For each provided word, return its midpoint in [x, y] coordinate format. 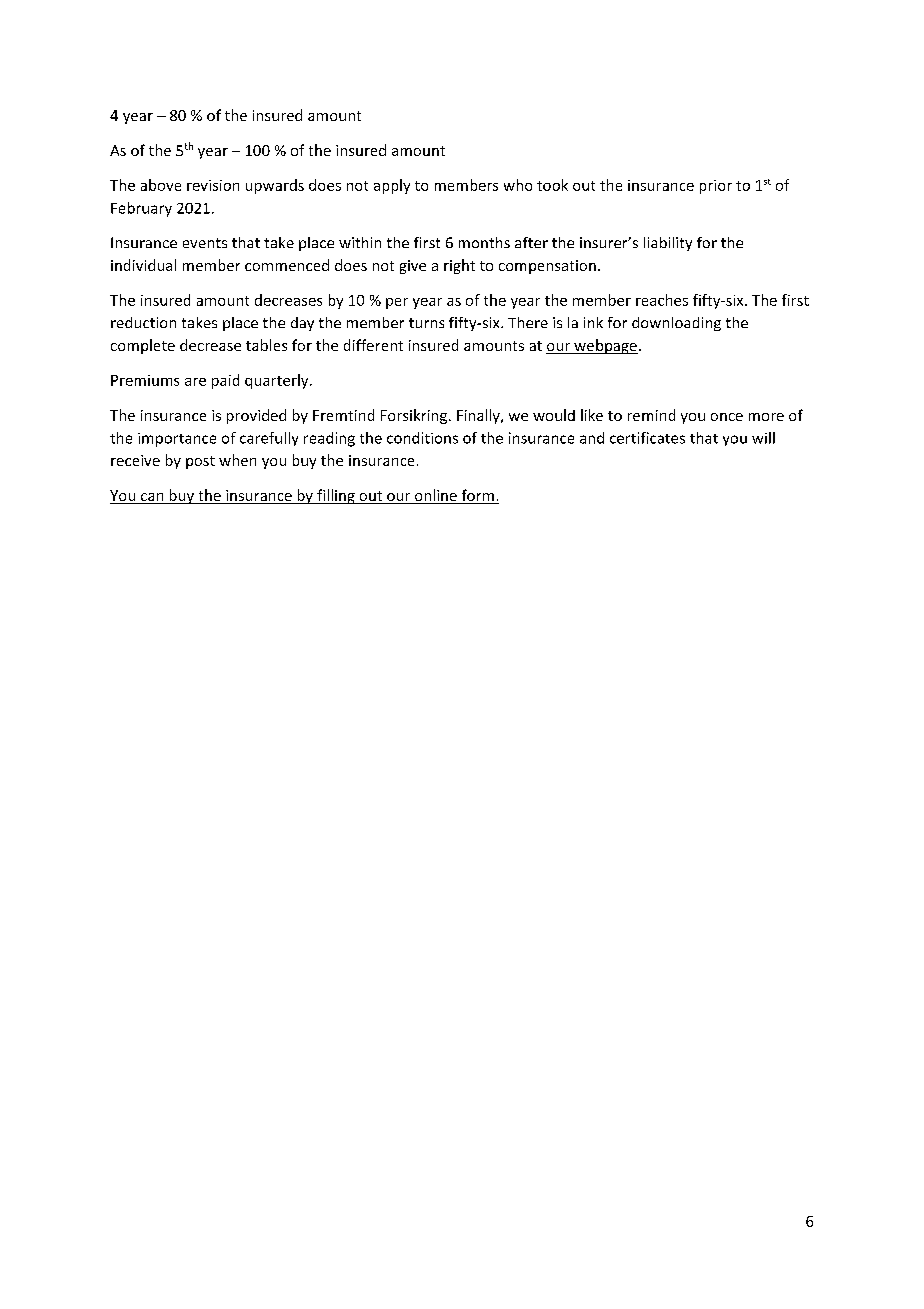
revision [213, 185]
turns [426, 323]
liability [668, 244]
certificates [647, 438]
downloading [676, 324]
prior [716, 187]
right [459, 266]
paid [225, 381]
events [205, 243]
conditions [422, 438]
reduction [143, 322]
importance [177, 440]
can [152, 498]
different [373, 345]
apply [392, 186]
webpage [605, 346]
